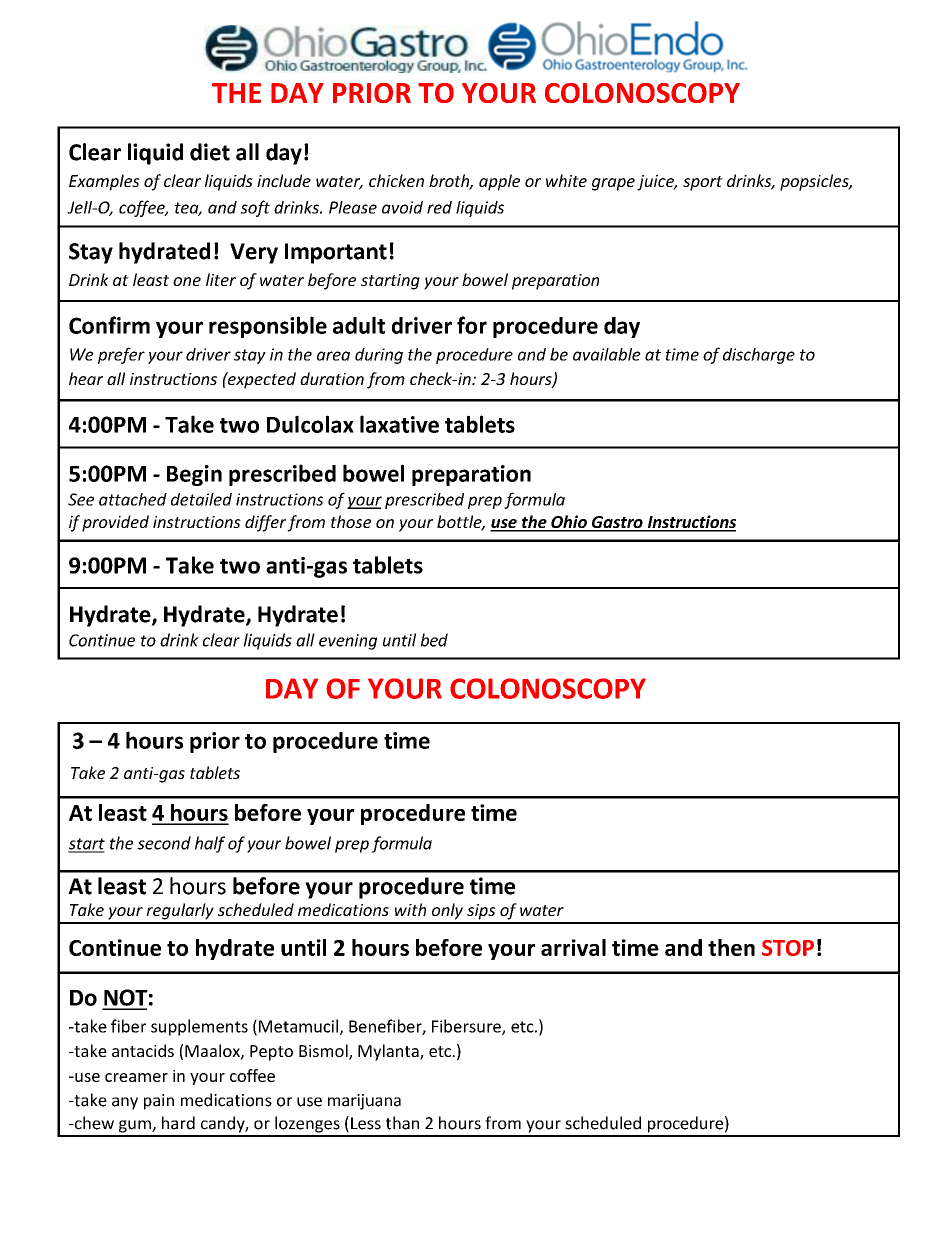 This page has width=952, height=1233. What do you see at coordinates (396, 180) in the page?
I see `chicken` at bounding box center [396, 180].
